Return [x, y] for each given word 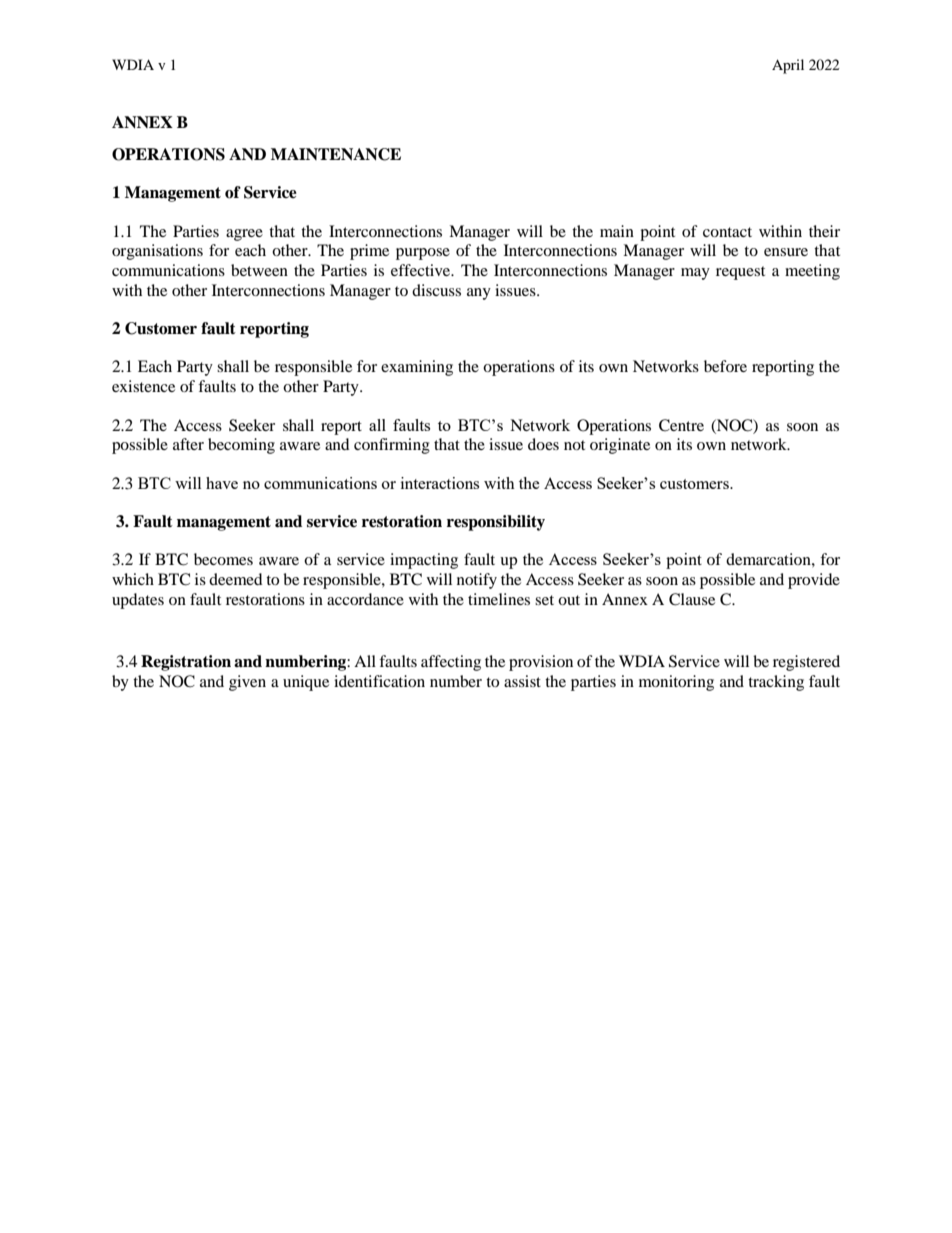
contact [727, 232]
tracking [776, 683]
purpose [423, 254]
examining [417, 368]
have [222, 483]
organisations [157, 252]
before [725, 366]
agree [244, 235]
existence [143, 386]
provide [814, 581]
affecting [451, 663]
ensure [786, 252]
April [788, 66]
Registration [186, 663]
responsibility [496, 523]
